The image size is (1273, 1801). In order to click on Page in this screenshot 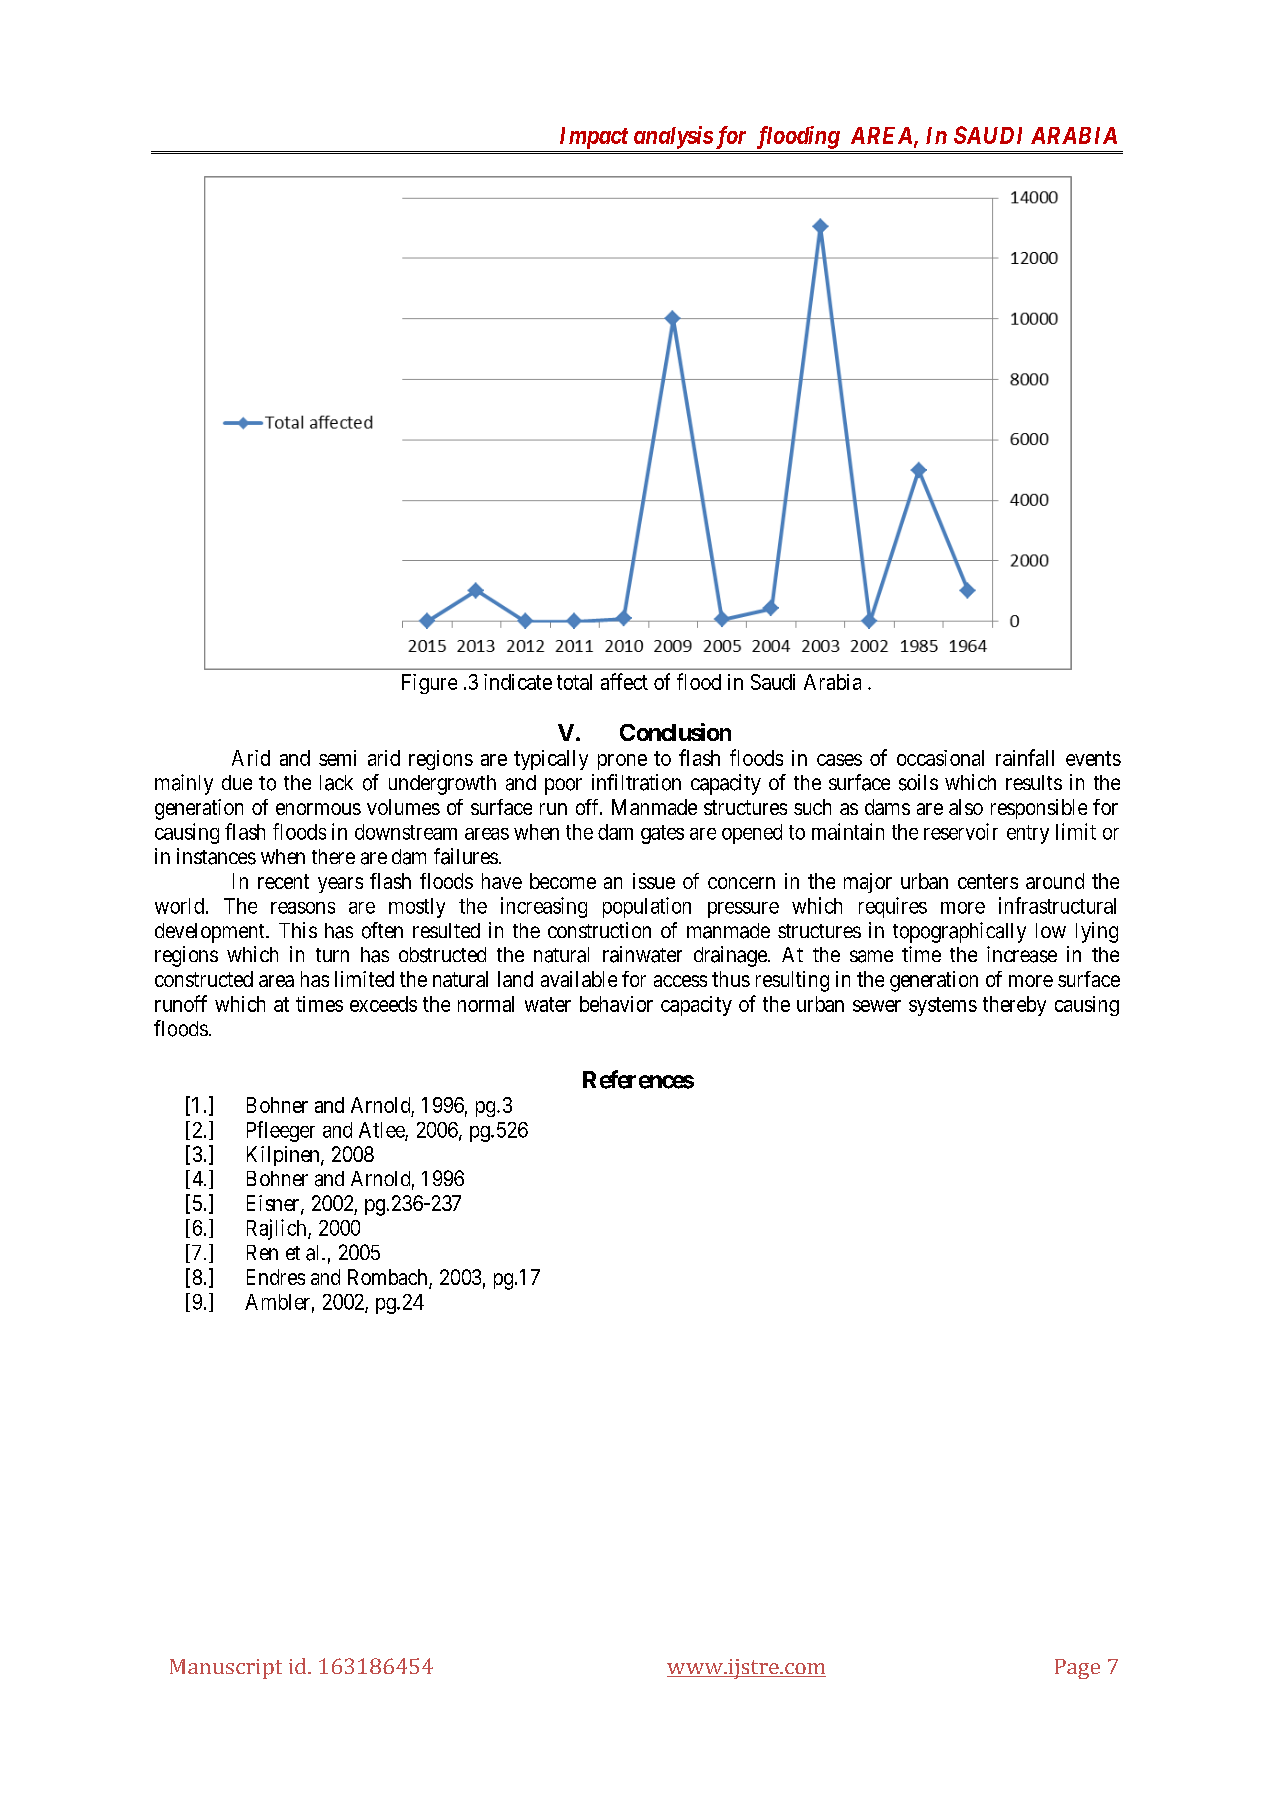, I will do `click(1077, 1669)`.
